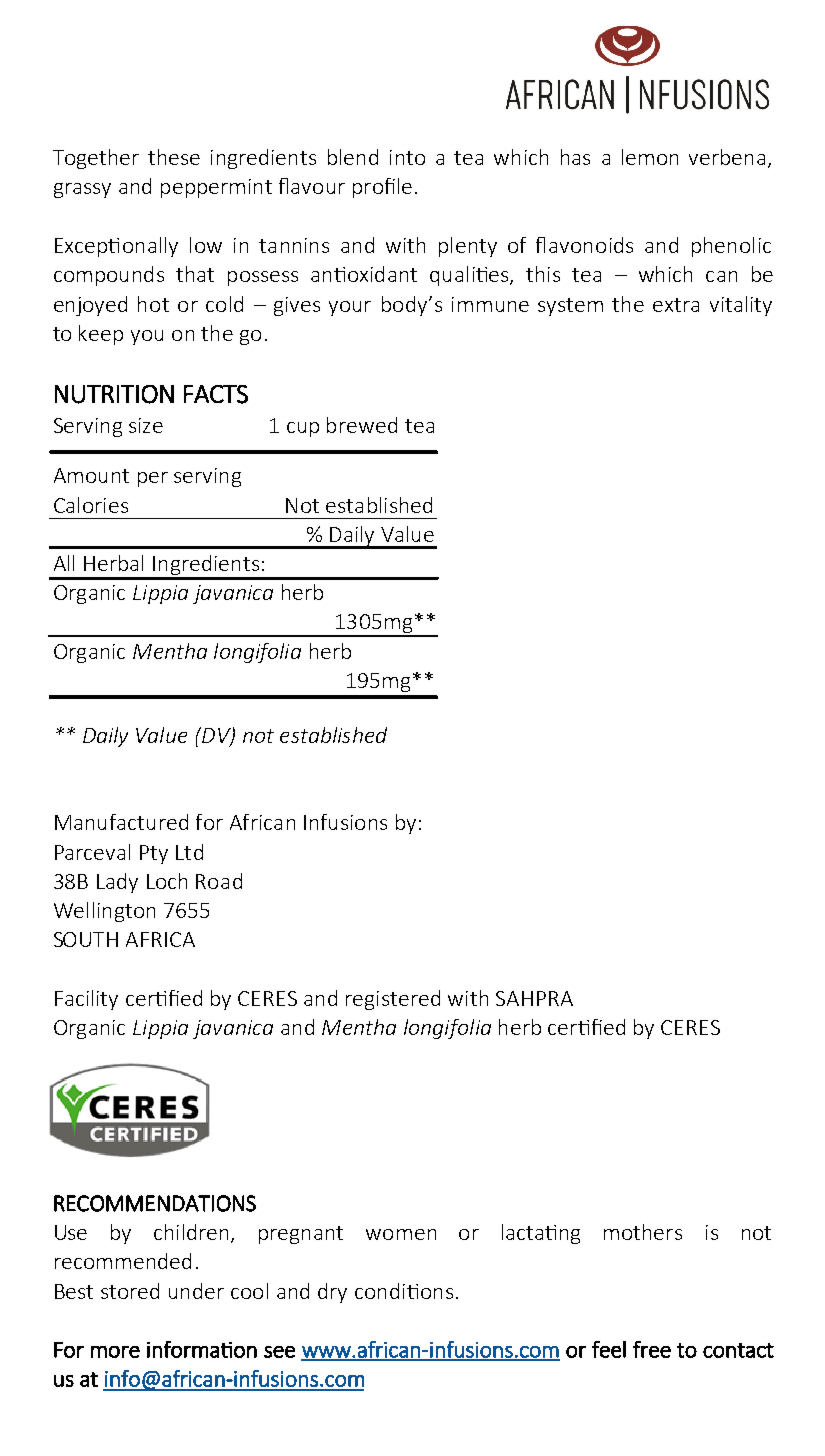  I want to click on Calories, so click(91, 505).
